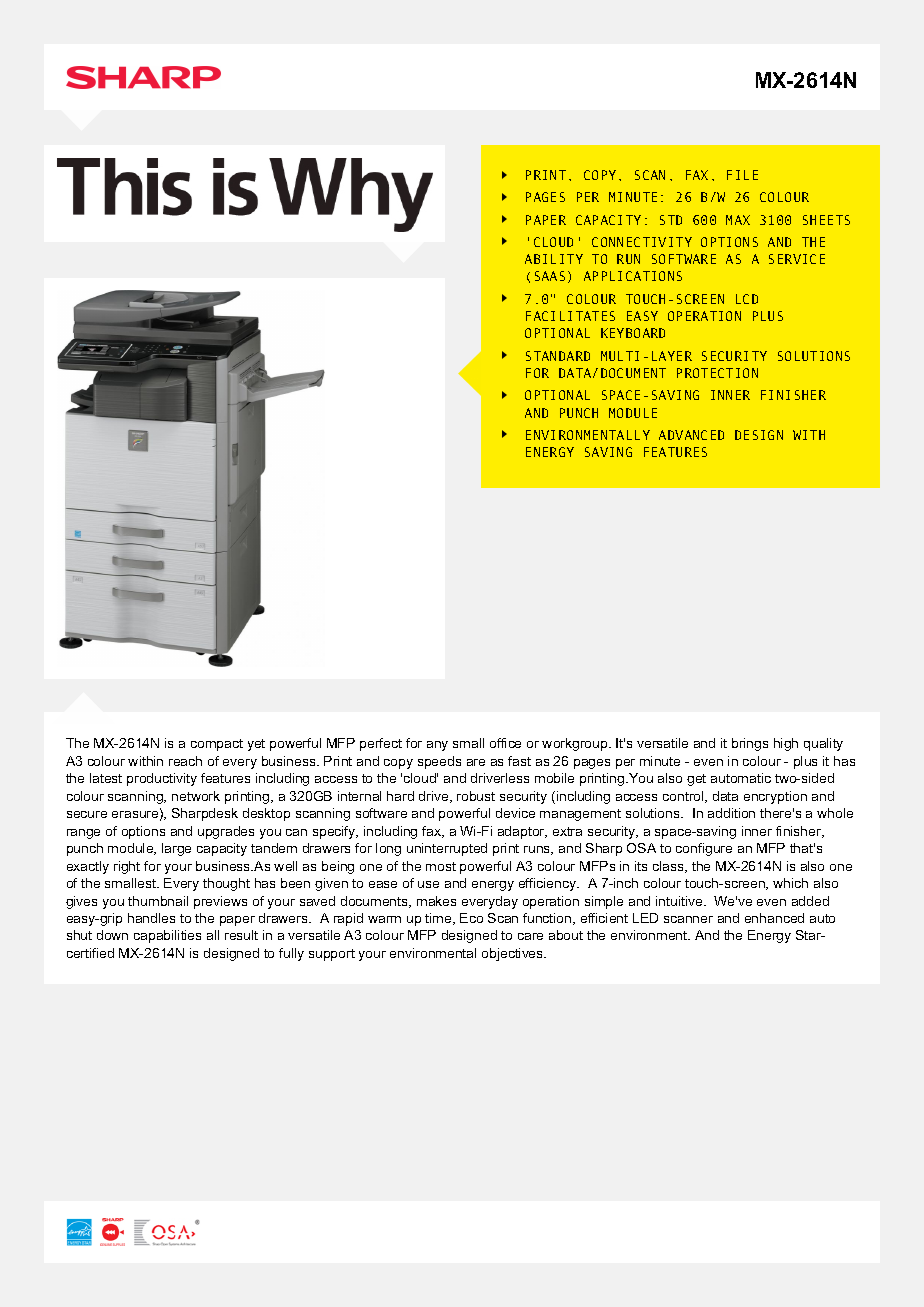 This document has height=1307, width=924. What do you see at coordinates (550, 276) in the document?
I see `SAAS` at bounding box center [550, 276].
